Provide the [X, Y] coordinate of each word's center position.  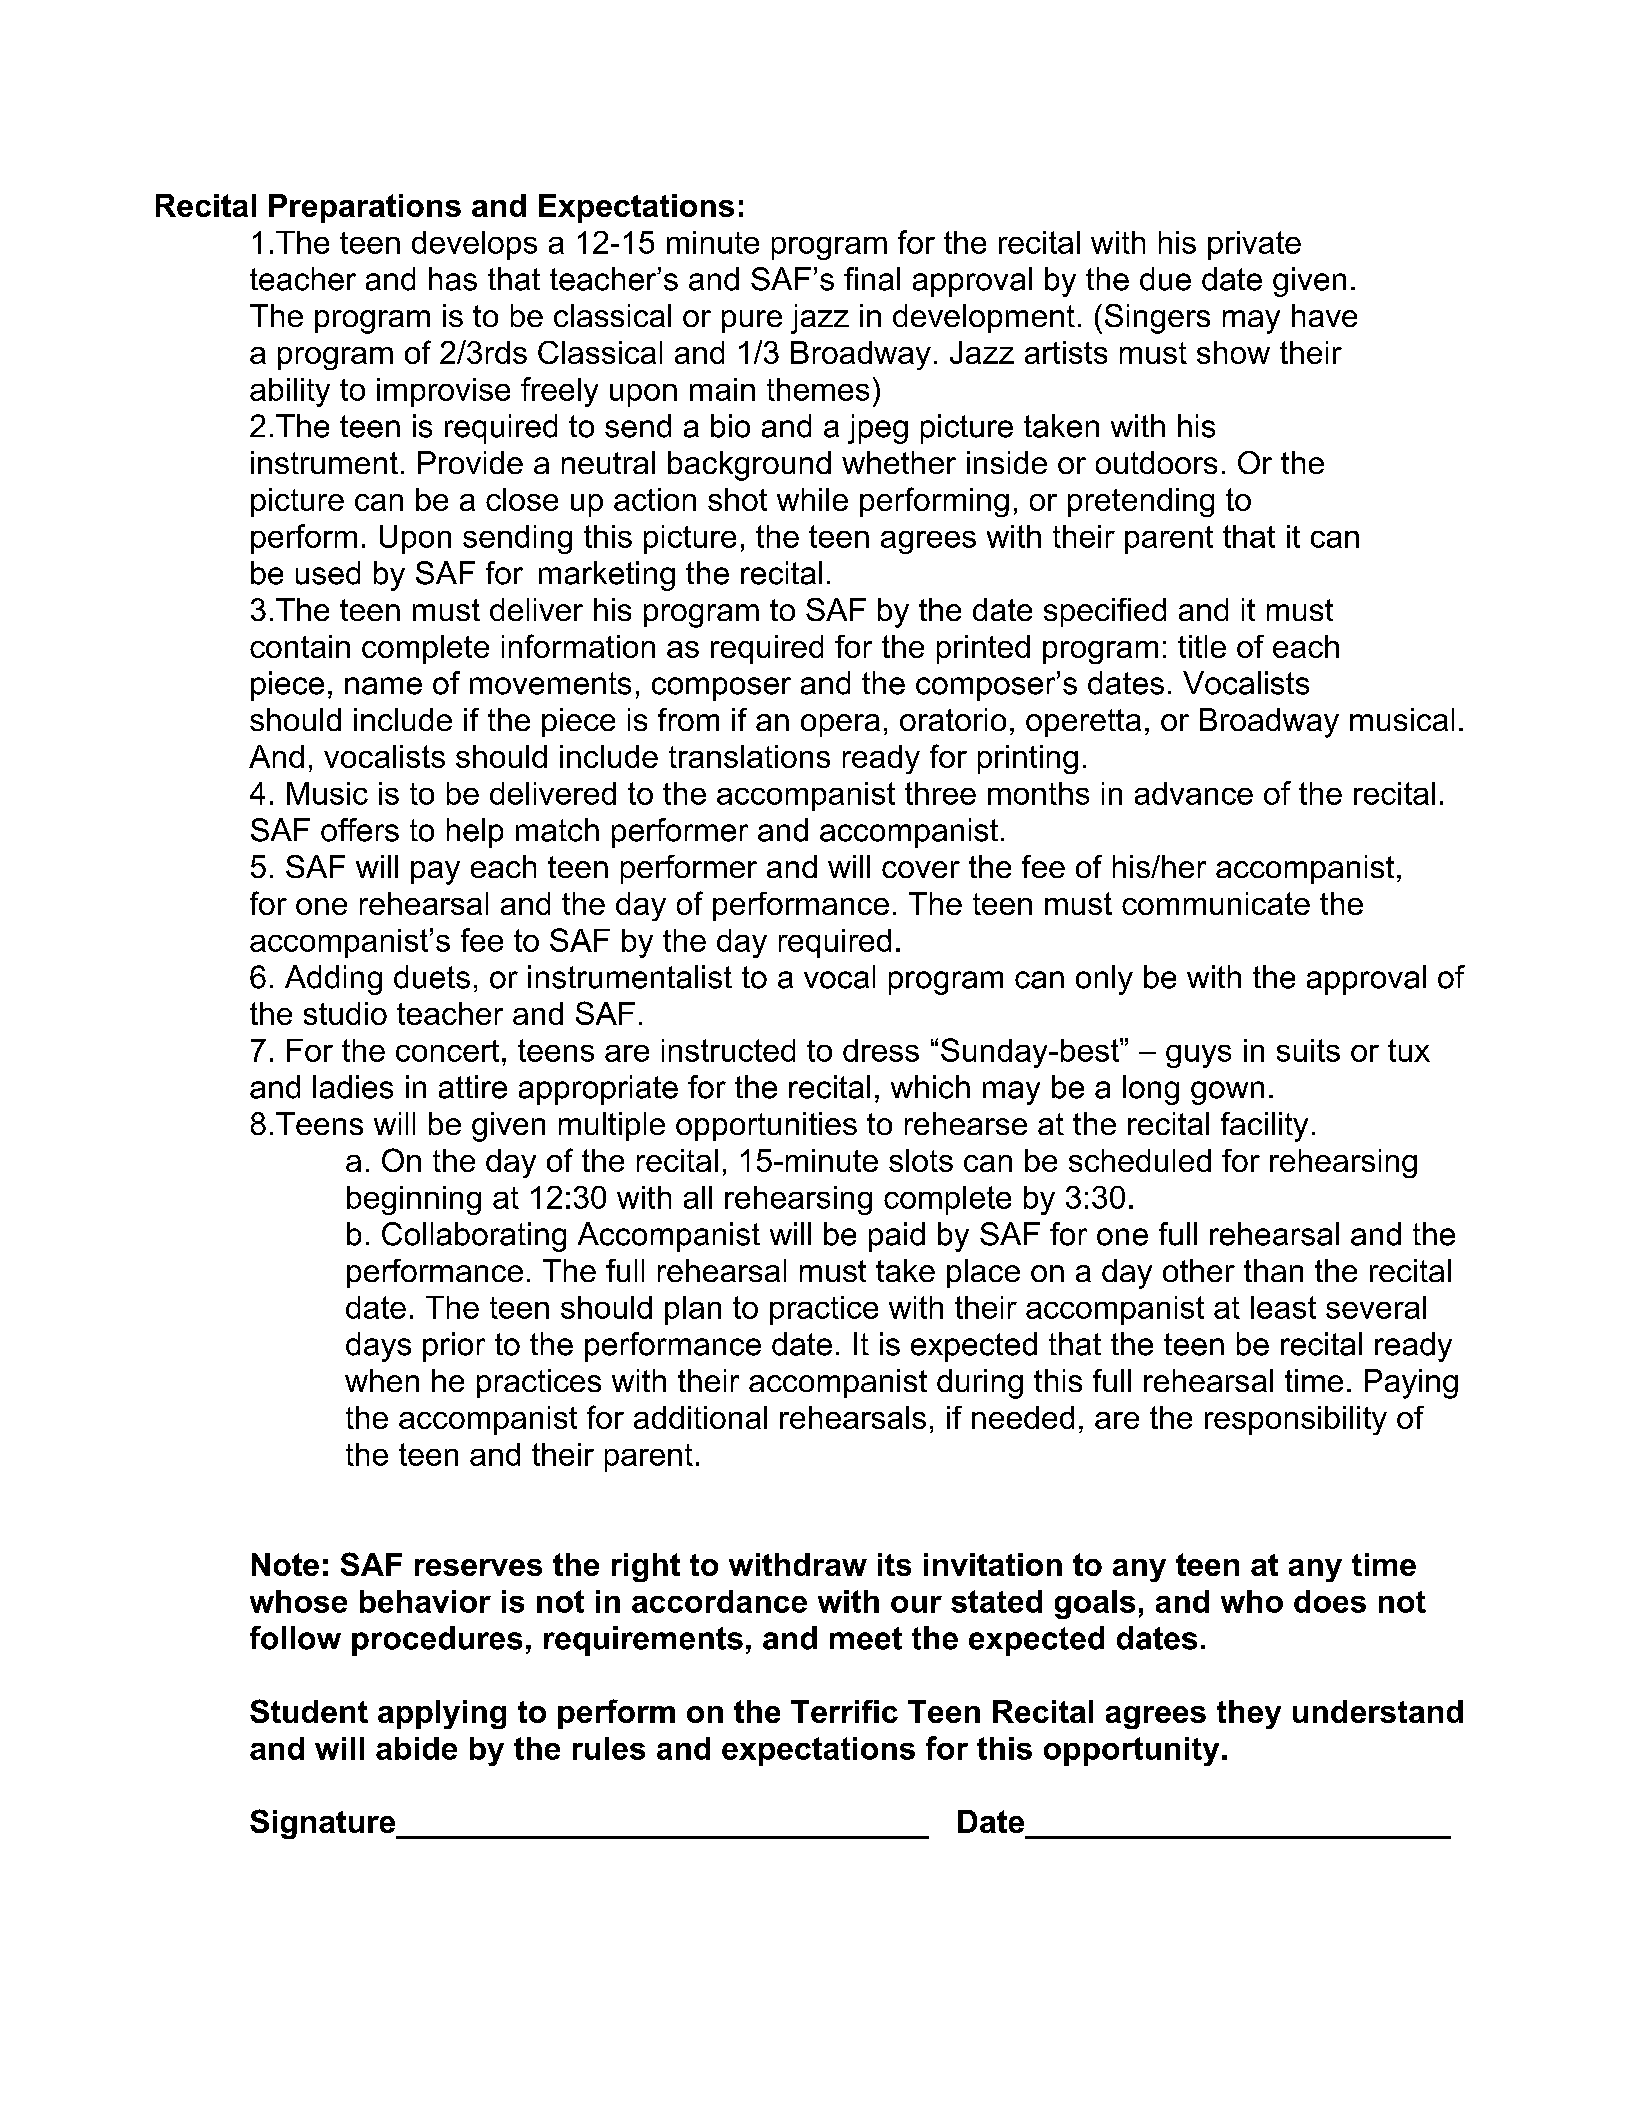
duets [432, 977]
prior [454, 1347]
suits [1308, 1050]
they [1249, 1714]
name [383, 686]
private [1254, 245]
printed [983, 649]
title [1202, 646]
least [1283, 1307]
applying [442, 1714]
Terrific [844, 1711]
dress [881, 1050]
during [980, 1384]
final [872, 279]
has [453, 279]
